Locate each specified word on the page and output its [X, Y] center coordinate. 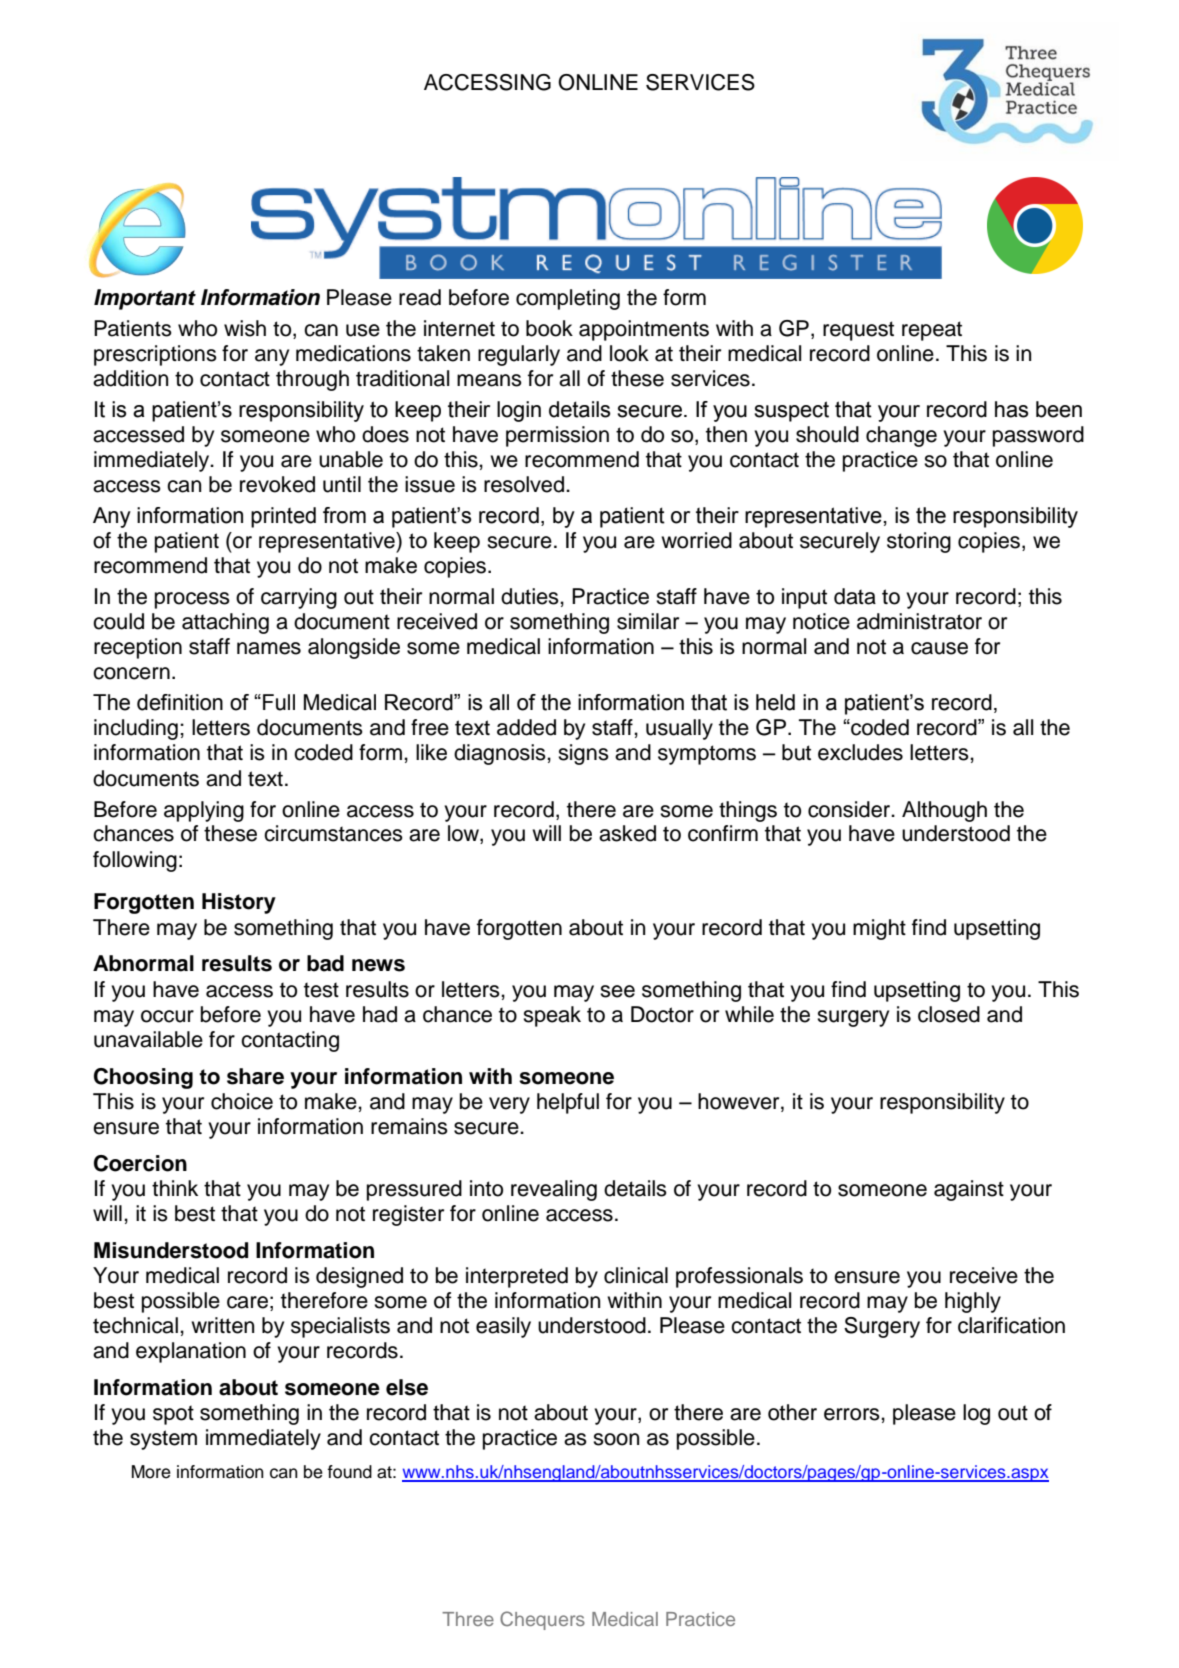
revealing [554, 1190]
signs [583, 754]
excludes [860, 752]
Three [468, 1619]
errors [853, 1414]
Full [279, 702]
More [151, 1472]
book [549, 328]
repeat [932, 331]
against [969, 1190]
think [175, 1188]
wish [245, 328]
